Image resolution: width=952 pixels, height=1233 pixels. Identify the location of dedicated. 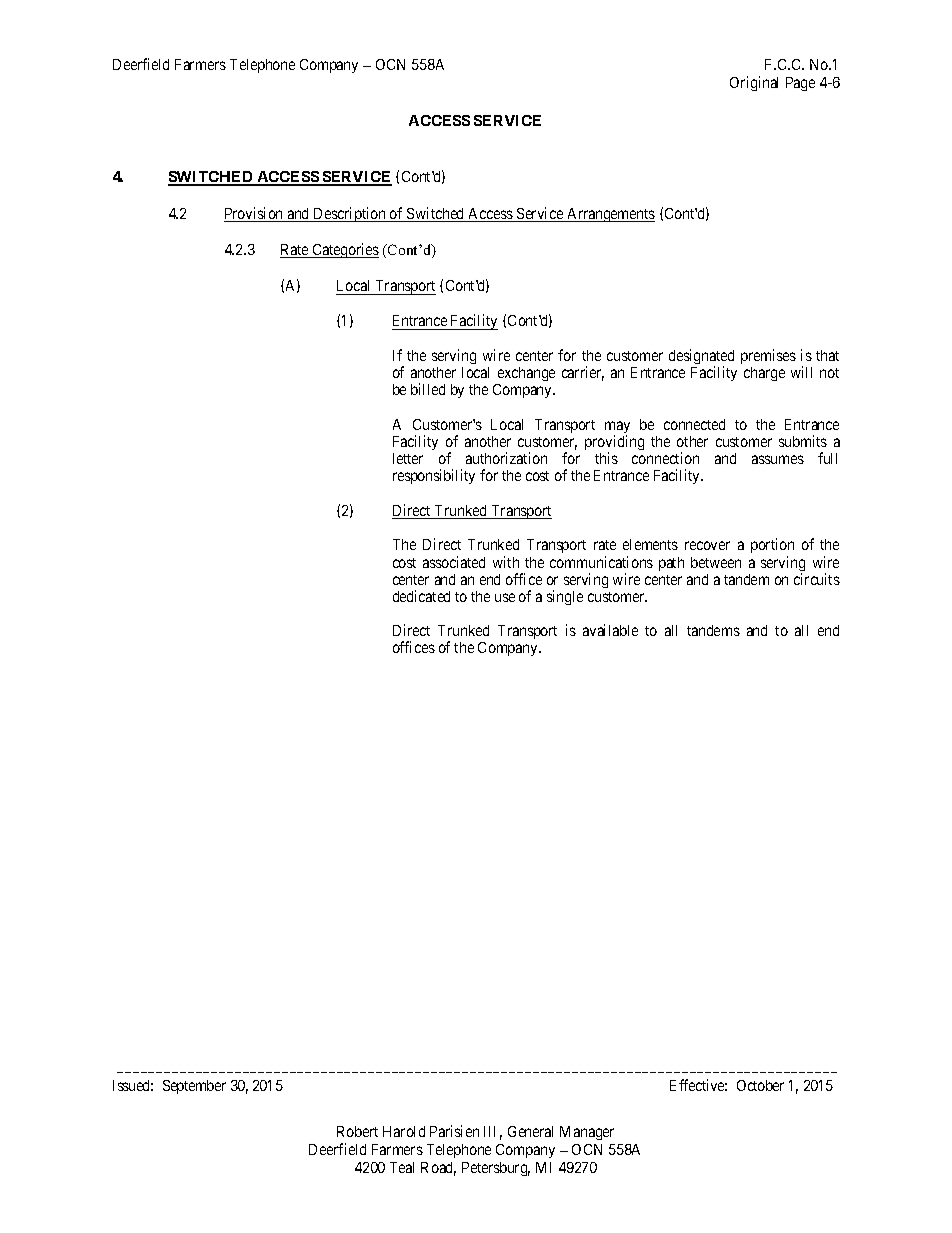
(421, 596).
